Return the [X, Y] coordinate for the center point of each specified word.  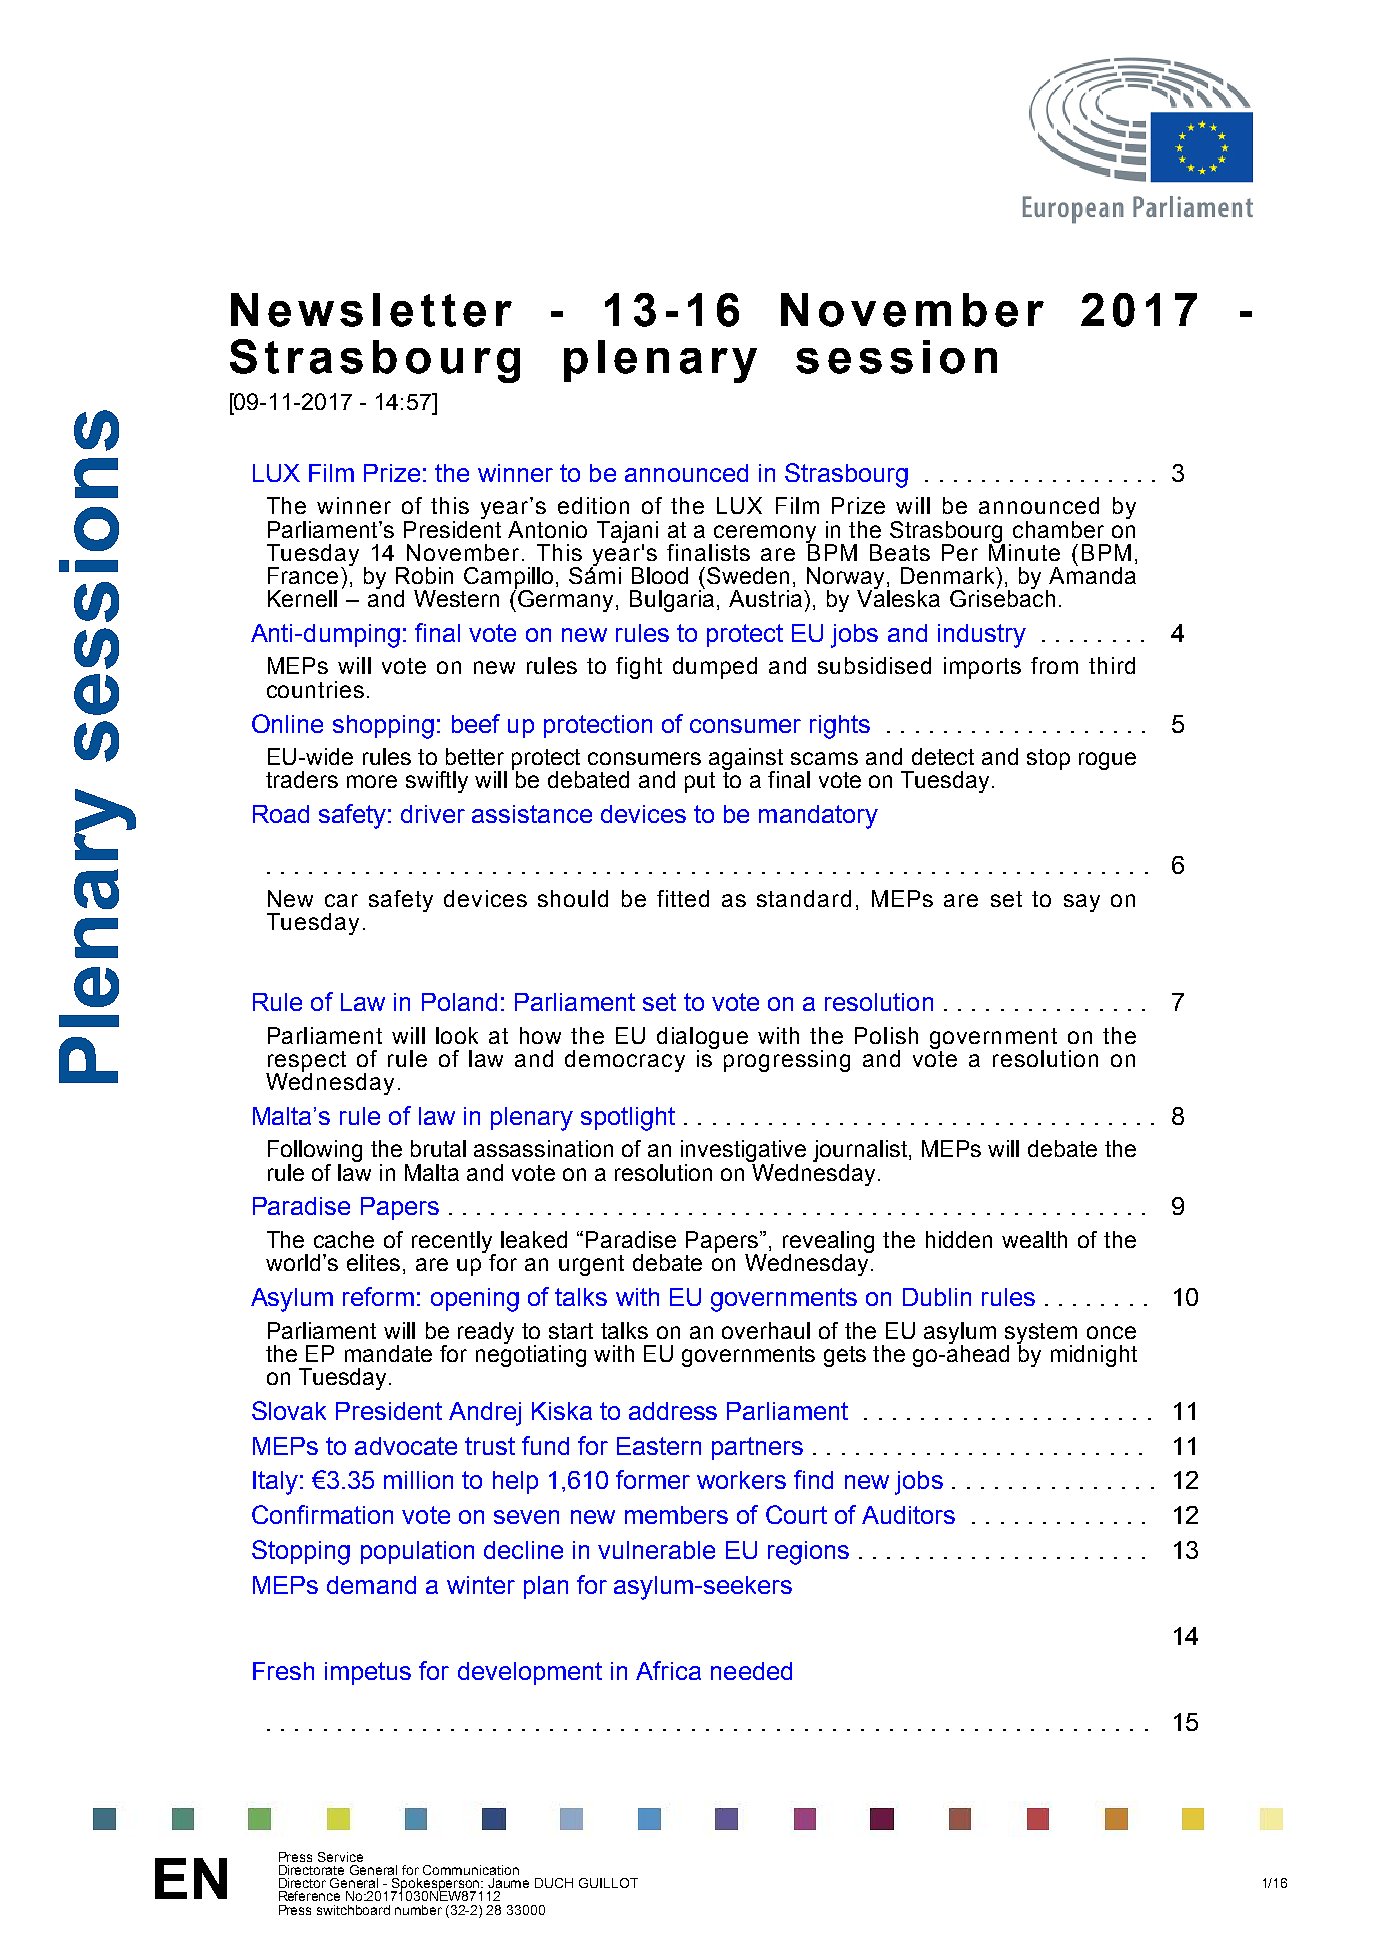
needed [751, 1671]
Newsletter [371, 310]
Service [340, 1857]
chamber [1058, 529]
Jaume [508, 1883]
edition [593, 505]
